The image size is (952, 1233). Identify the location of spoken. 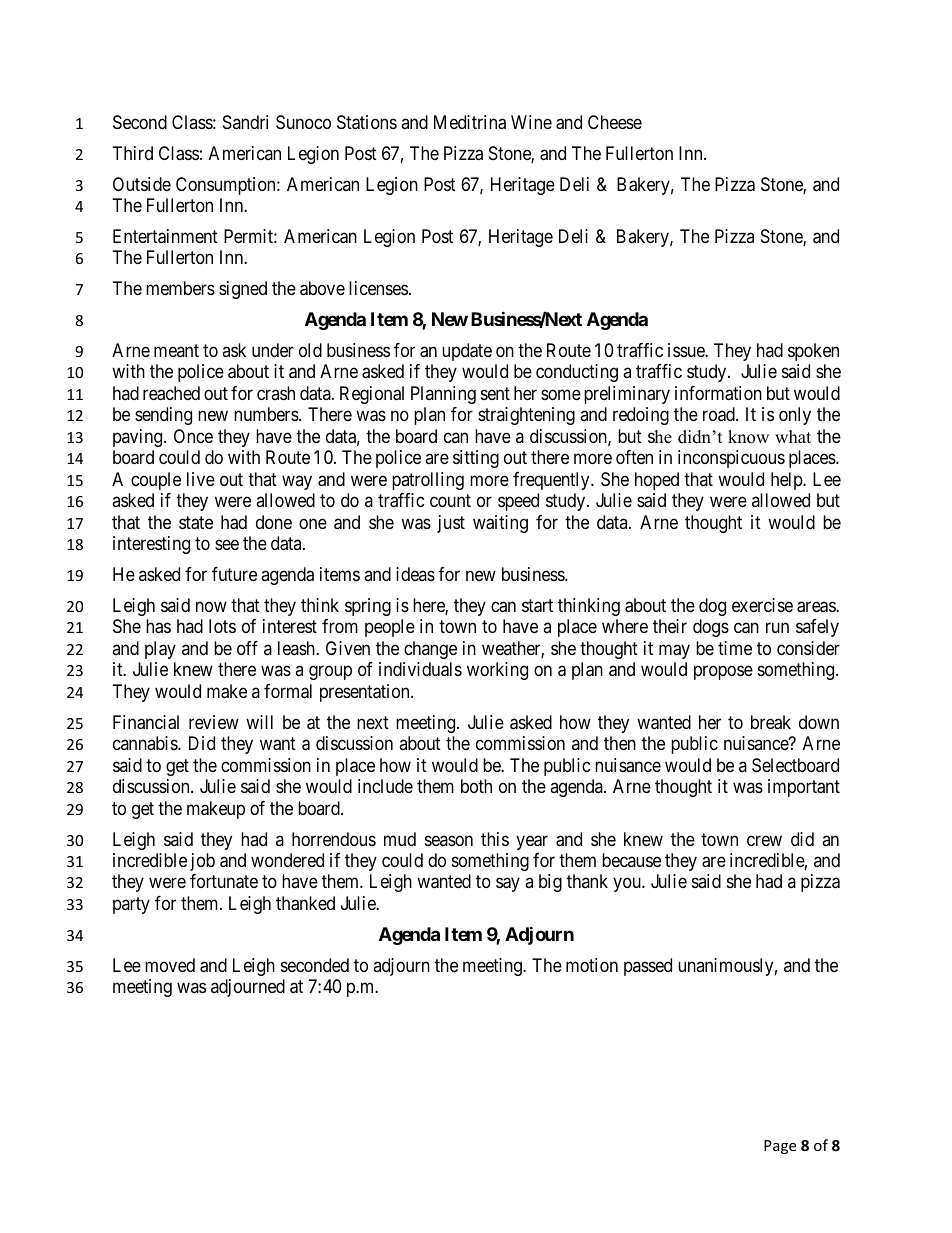
(813, 352).
